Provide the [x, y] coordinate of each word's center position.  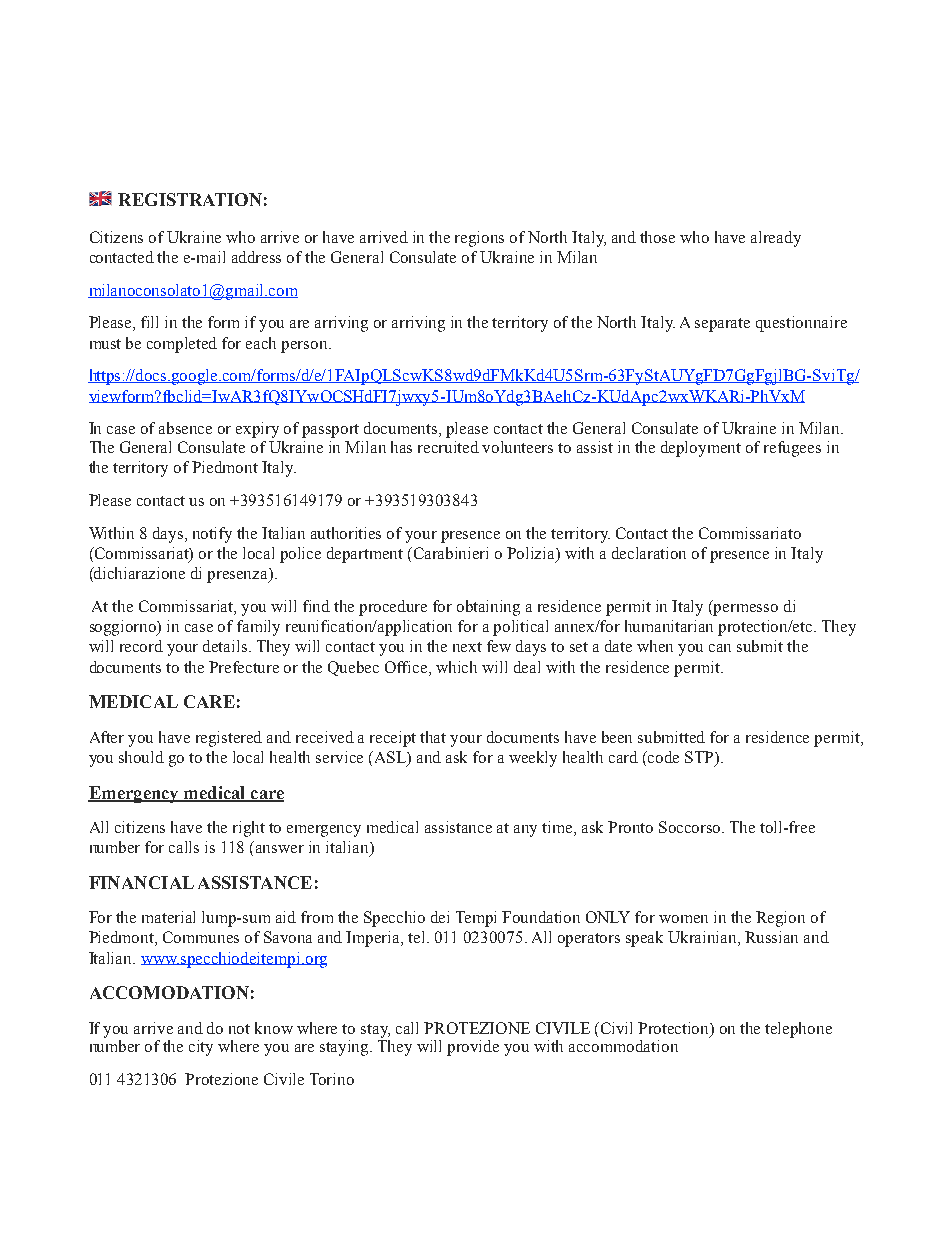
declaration [649, 553]
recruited [448, 447]
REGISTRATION [190, 199]
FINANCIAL [141, 882]
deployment [701, 449]
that [433, 737]
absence [185, 428]
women [683, 919]
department [365, 555]
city [201, 1048]
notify [212, 535]
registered [229, 739]
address [256, 257]
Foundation [541, 917]
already [776, 239]
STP [700, 758]
